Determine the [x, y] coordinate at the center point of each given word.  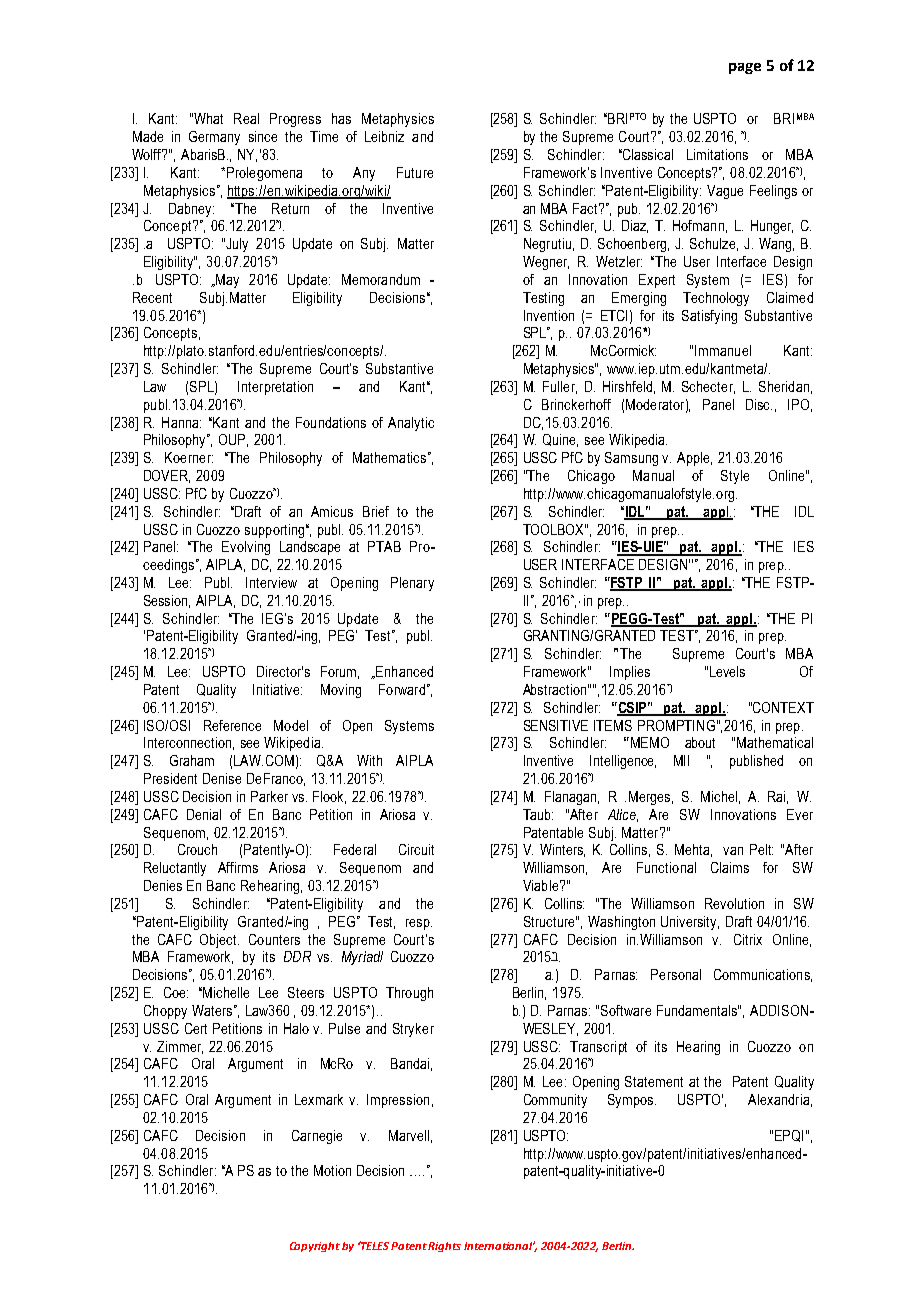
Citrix [748, 939]
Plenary [412, 584]
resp [419, 924]
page [745, 68]
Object [219, 941]
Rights [444, 1247]
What [207, 118]
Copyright [315, 1247]
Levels [727, 671]
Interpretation [275, 388]
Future [415, 172]
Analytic [411, 424]
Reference [232, 725]
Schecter [708, 387]
